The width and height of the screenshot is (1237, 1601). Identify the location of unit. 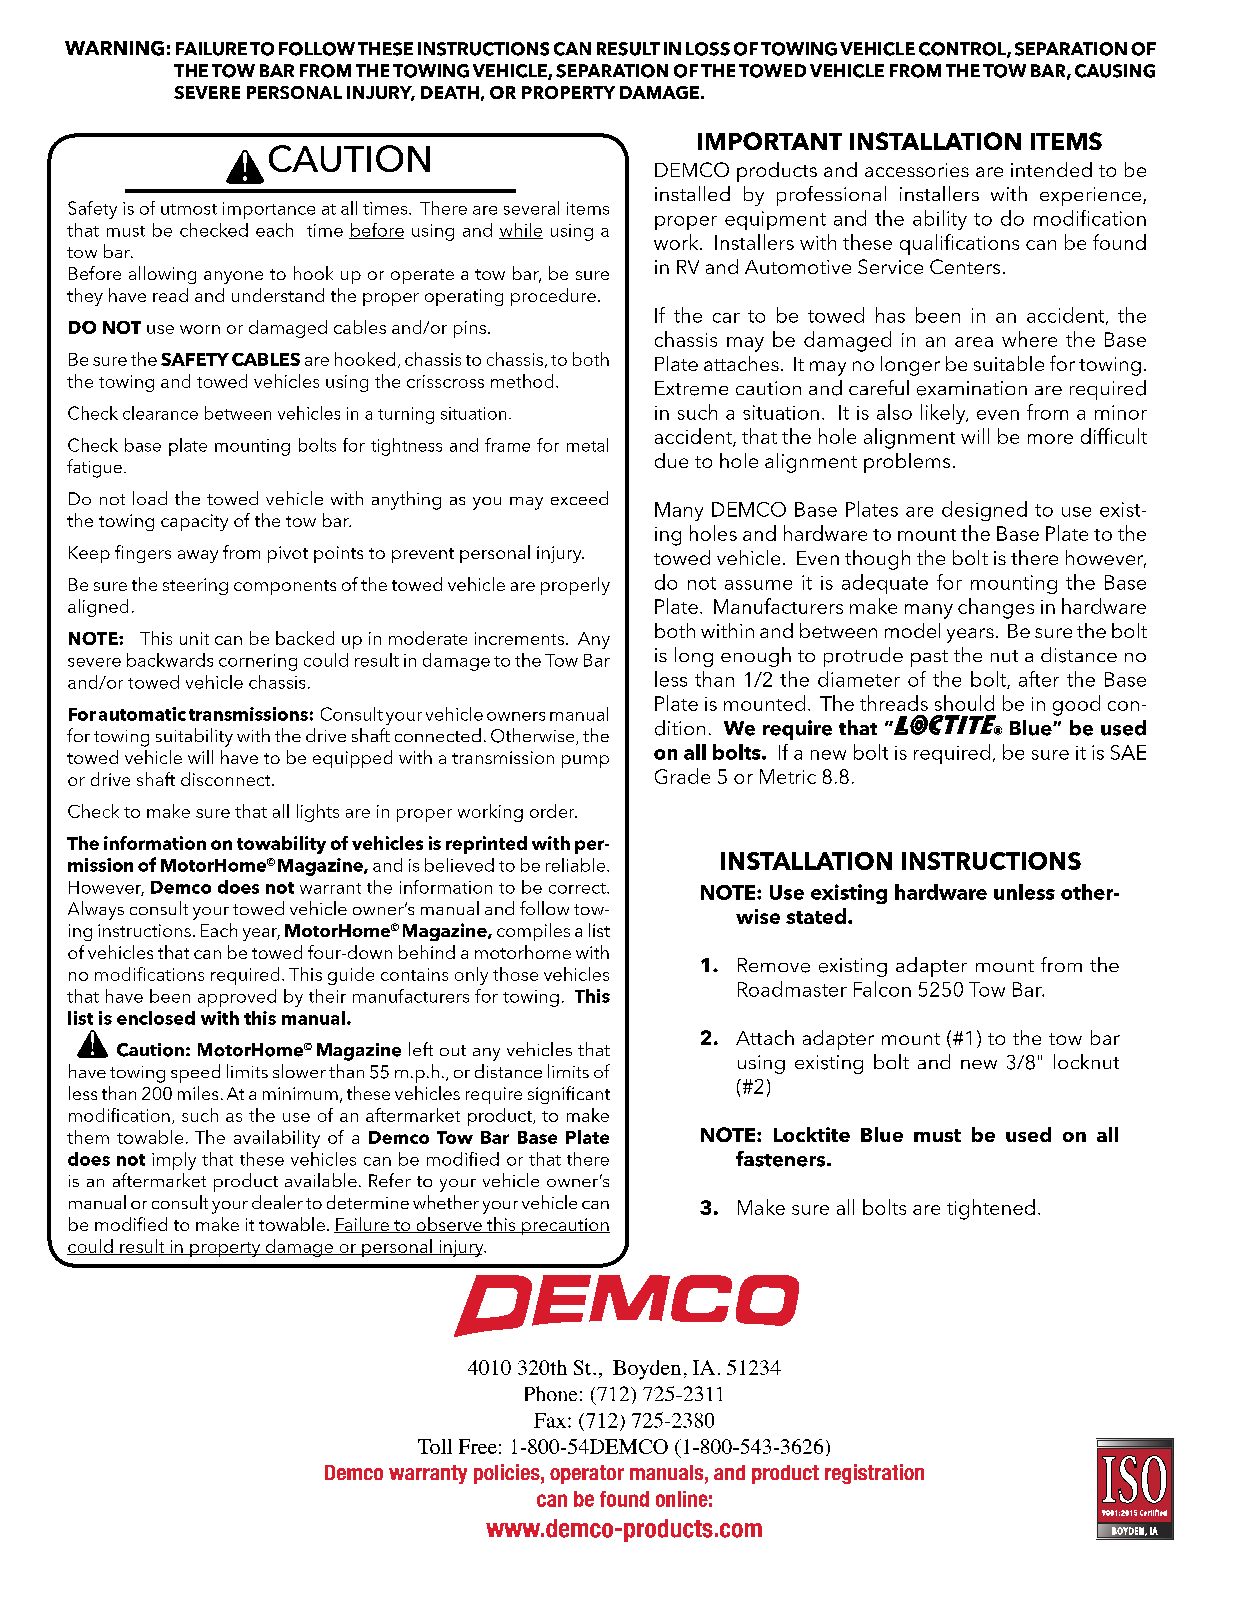
(194, 638).
